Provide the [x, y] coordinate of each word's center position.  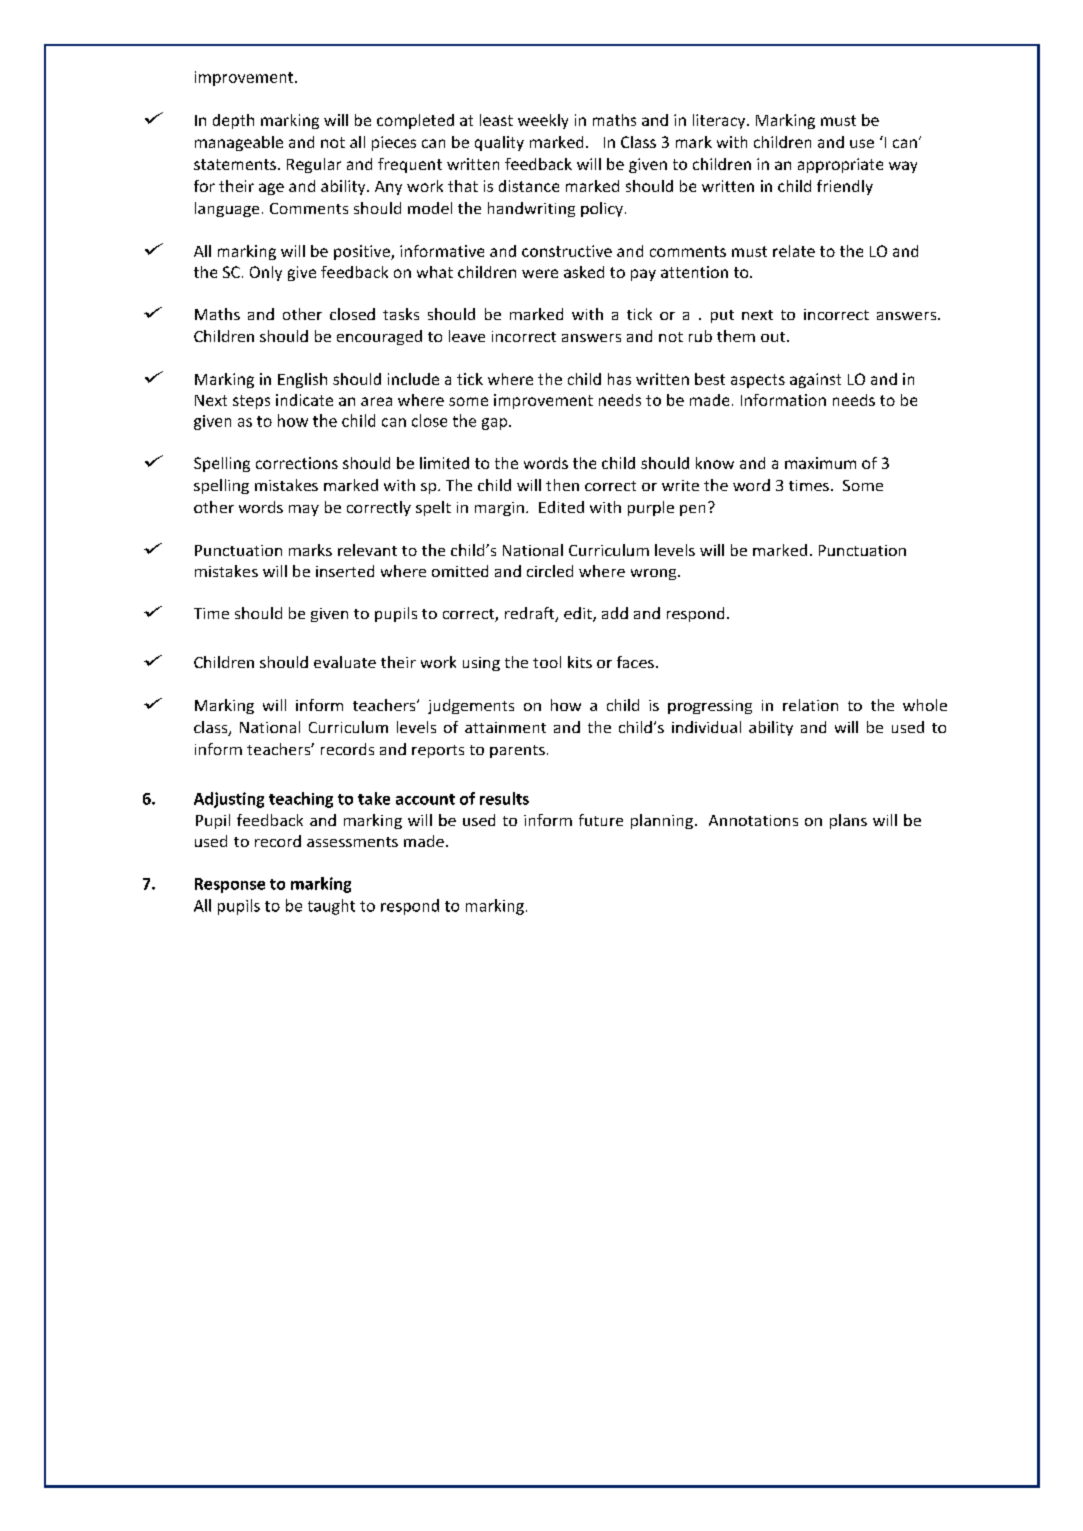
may [304, 510]
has [619, 379]
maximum [820, 463]
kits [580, 662]
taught [331, 907]
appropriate [840, 165]
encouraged [379, 337]
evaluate [345, 662]
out [773, 337]
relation [810, 705]
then [562, 485]
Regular [314, 165]
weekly [543, 121]
